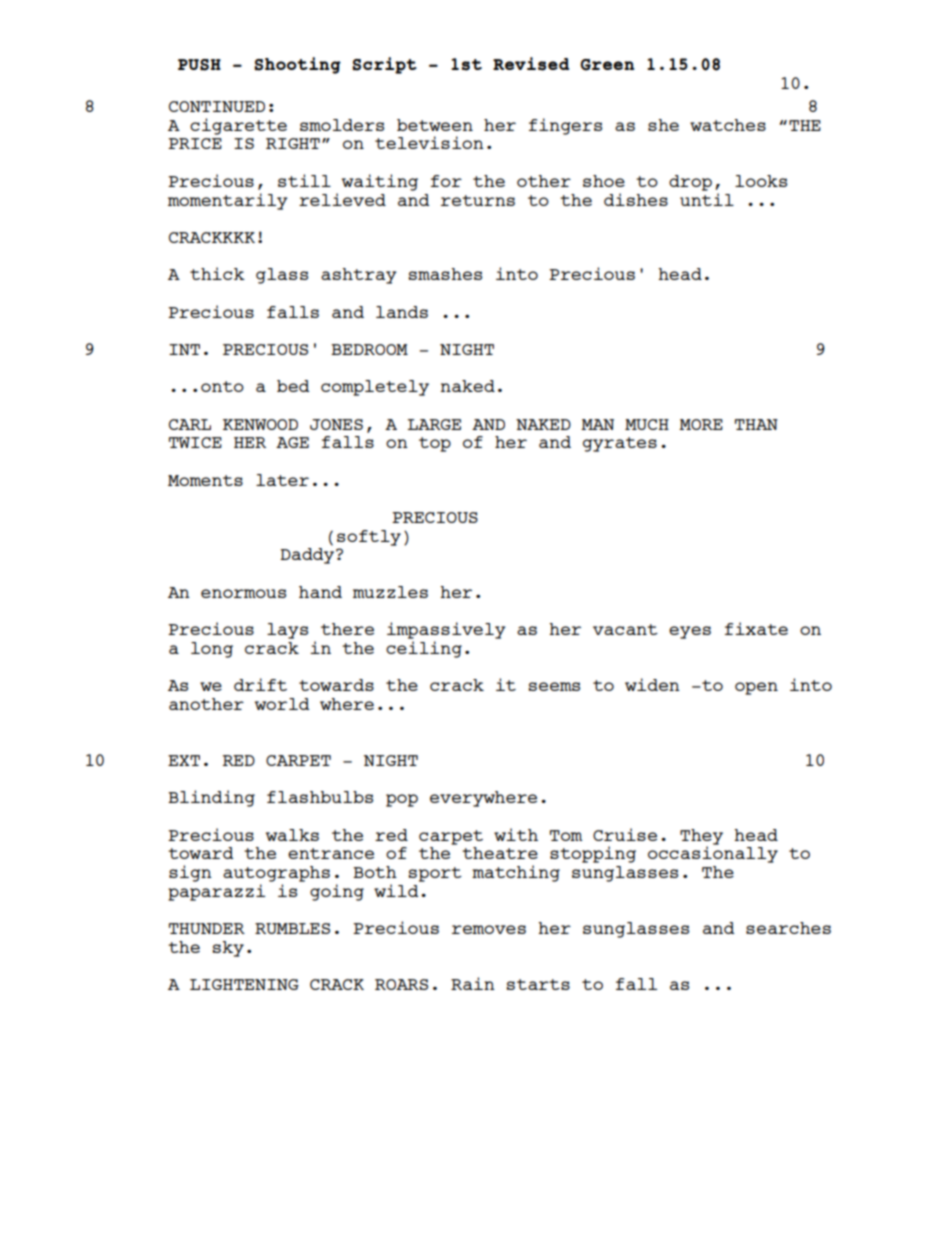 Image resolution: width=952 pixels, height=1233 pixels. I want to click on MORE, so click(701, 424).
